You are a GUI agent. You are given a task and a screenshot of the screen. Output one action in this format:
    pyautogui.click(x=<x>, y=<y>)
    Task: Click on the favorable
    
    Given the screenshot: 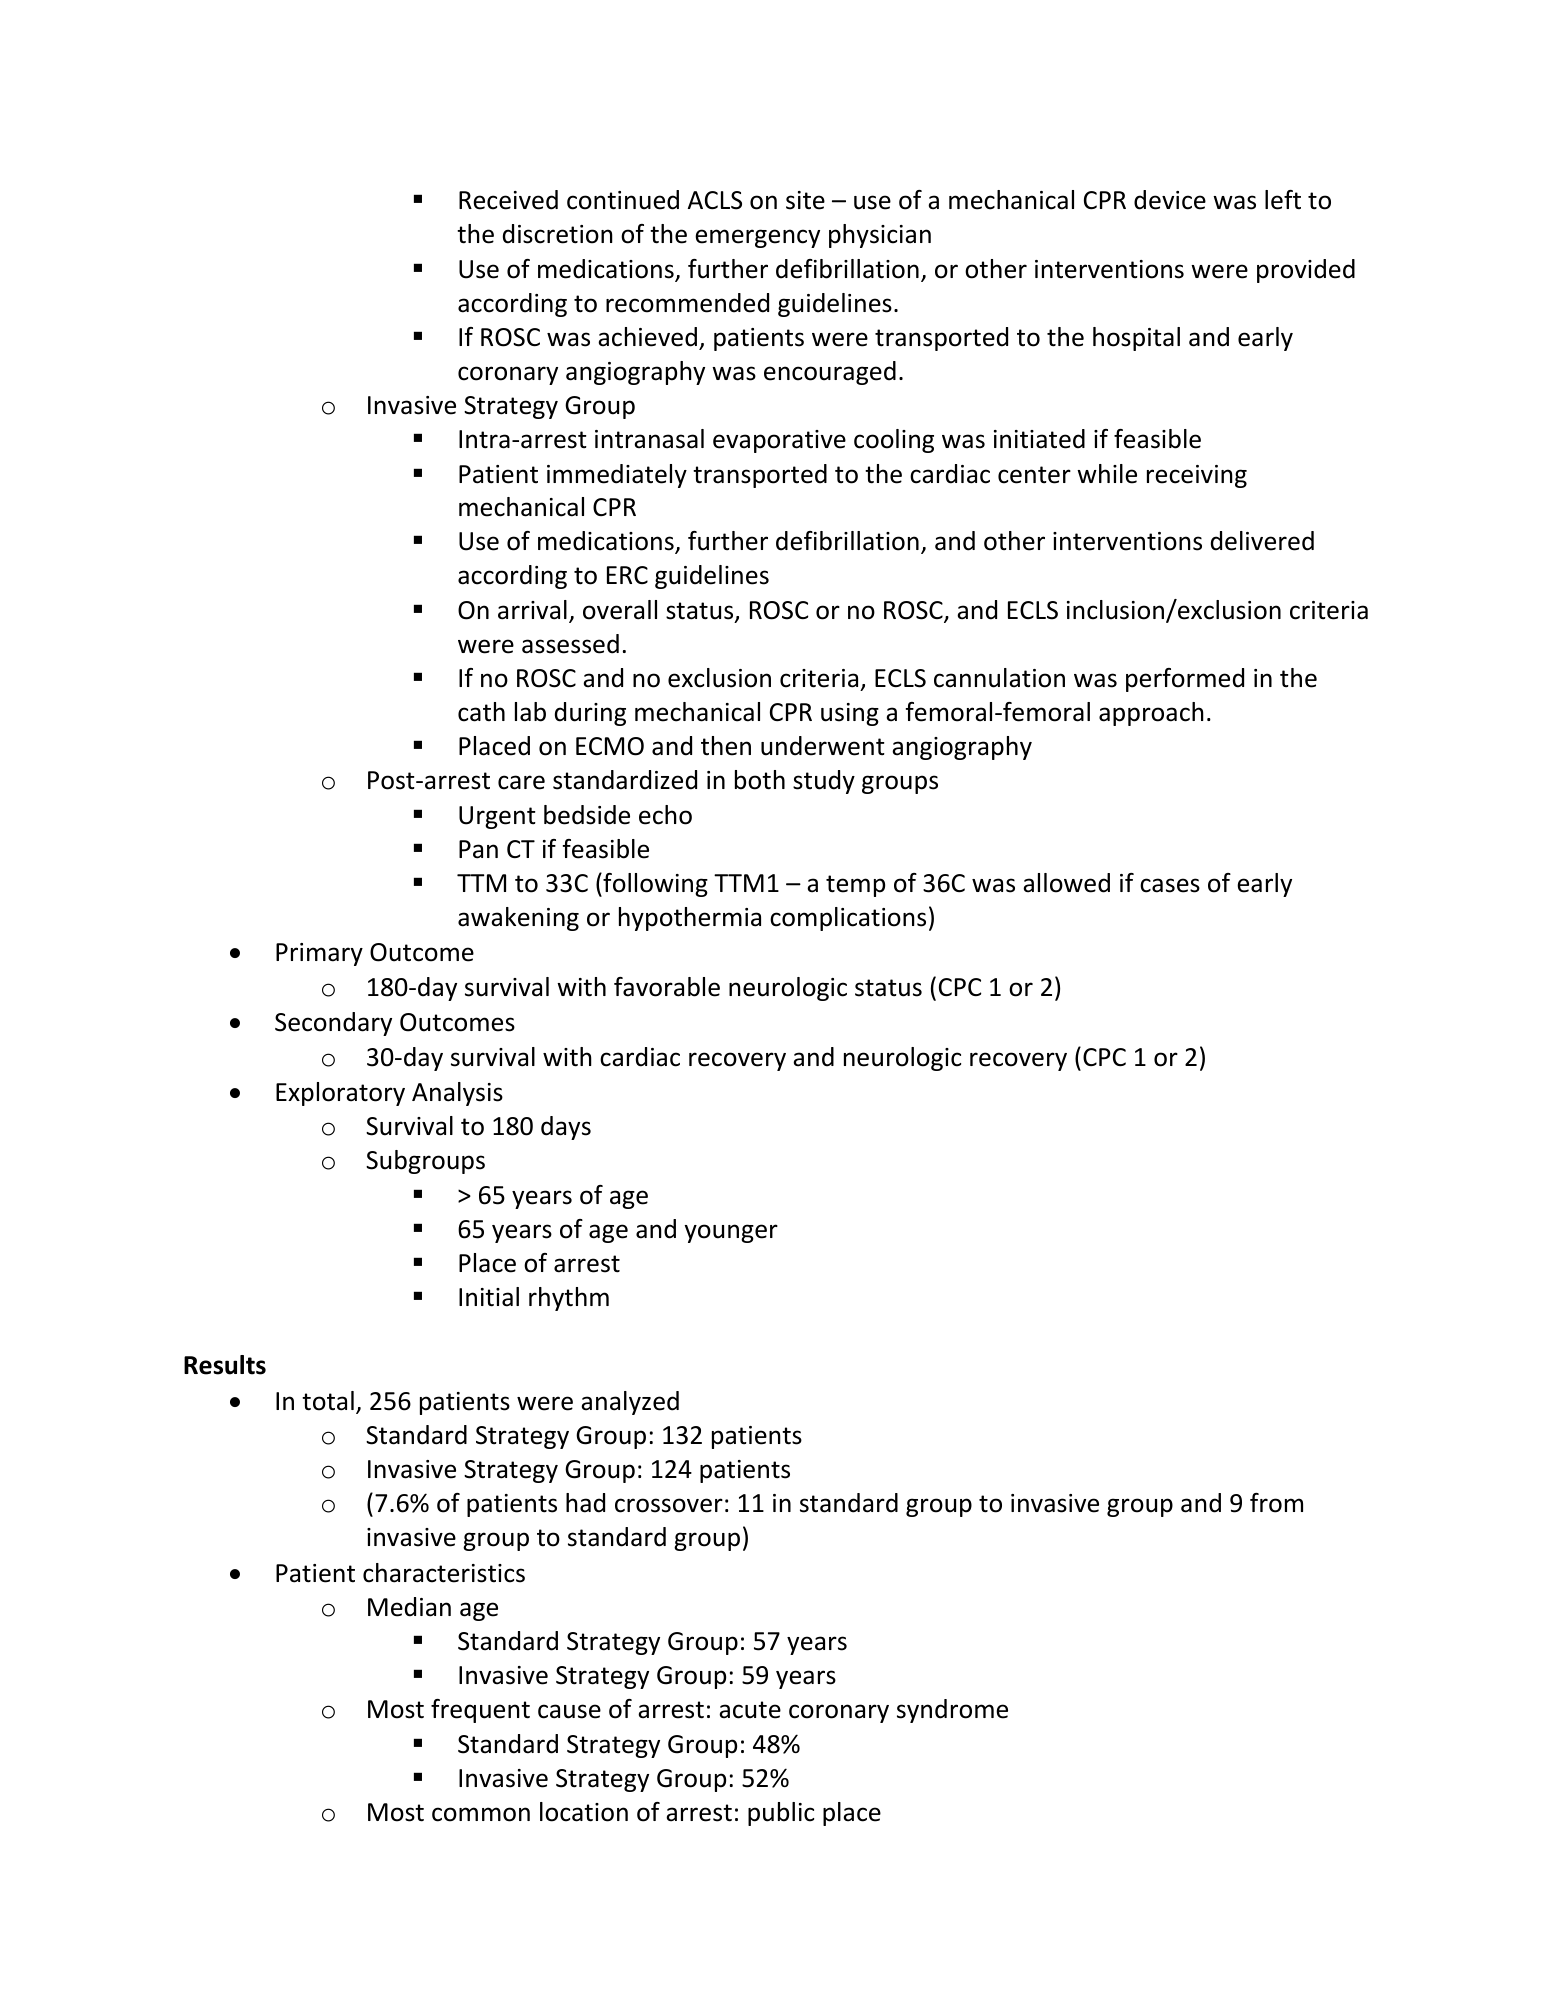 What is the action you would take?
    pyautogui.click(x=667, y=987)
